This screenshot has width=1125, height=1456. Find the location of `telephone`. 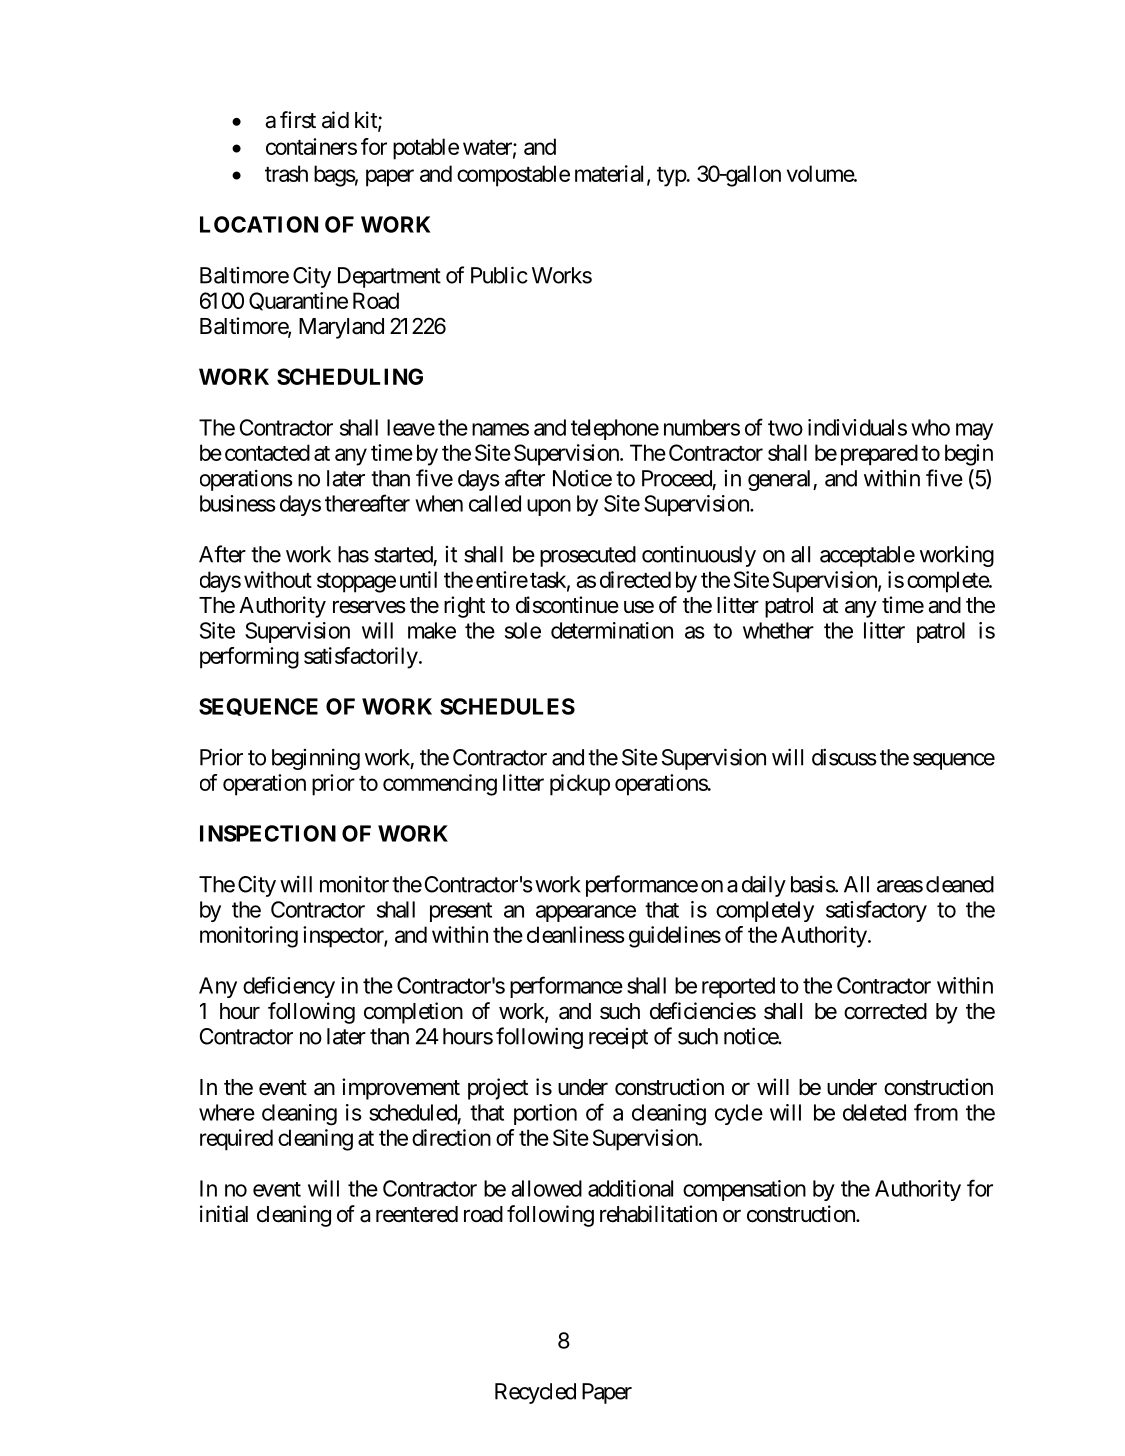

telephone is located at coordinates (615, 429).
